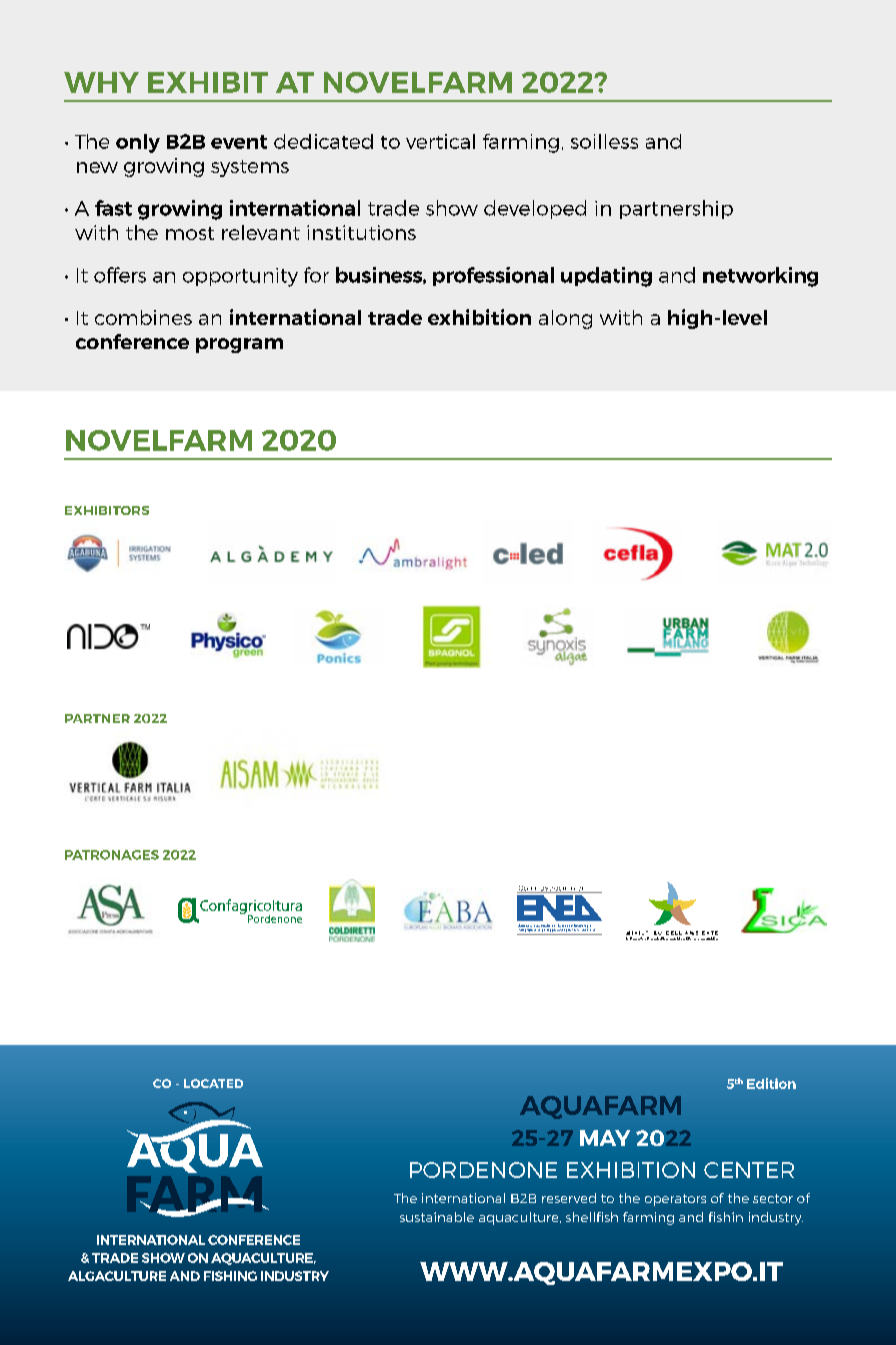 The width and height of the page is (896, 1345). Describe the element at coordinates (239, 345) in the page. I see `program` at that location.
